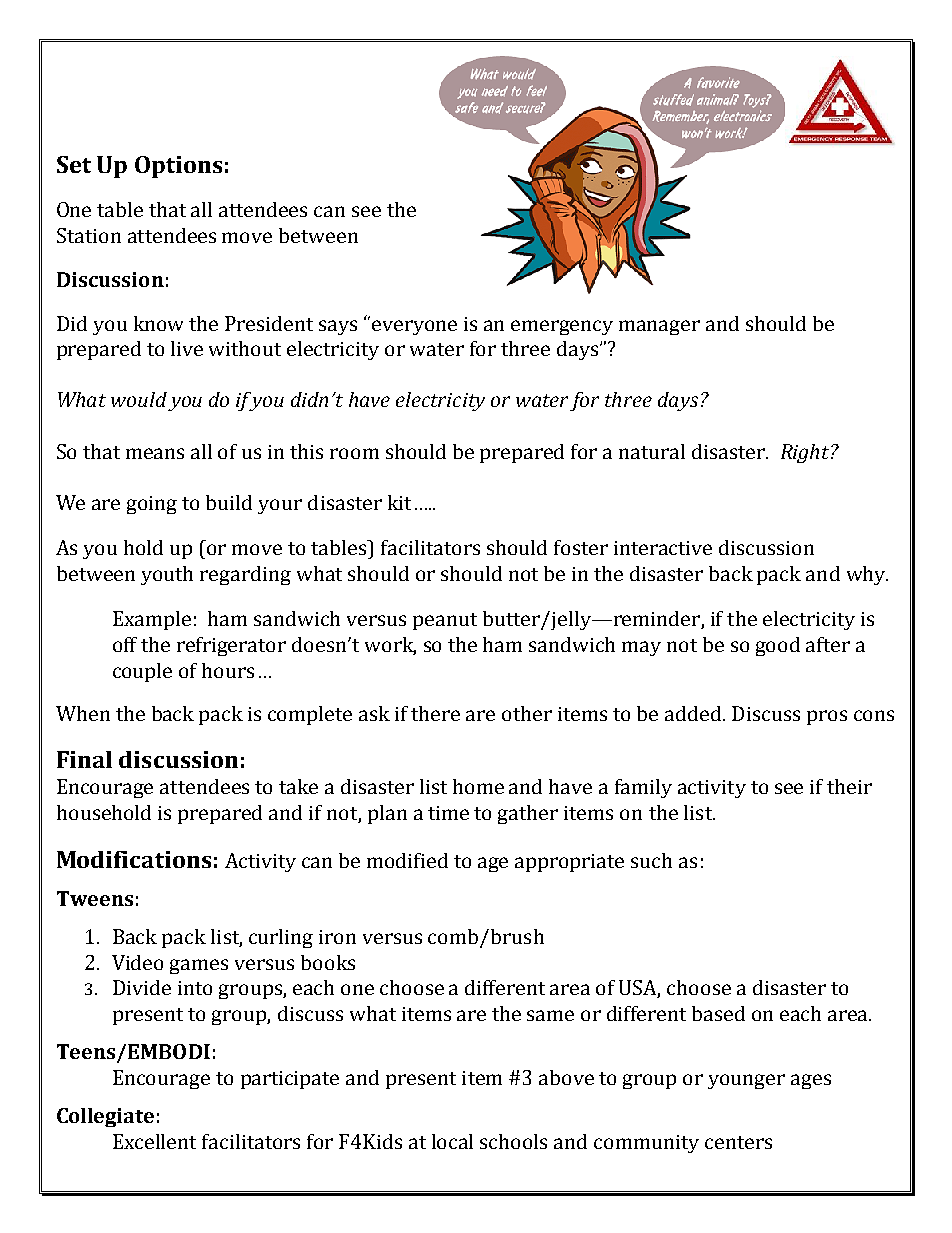  Describe the element at coordinates (178, 167) in the screenshot. I see `Options` at that location.
